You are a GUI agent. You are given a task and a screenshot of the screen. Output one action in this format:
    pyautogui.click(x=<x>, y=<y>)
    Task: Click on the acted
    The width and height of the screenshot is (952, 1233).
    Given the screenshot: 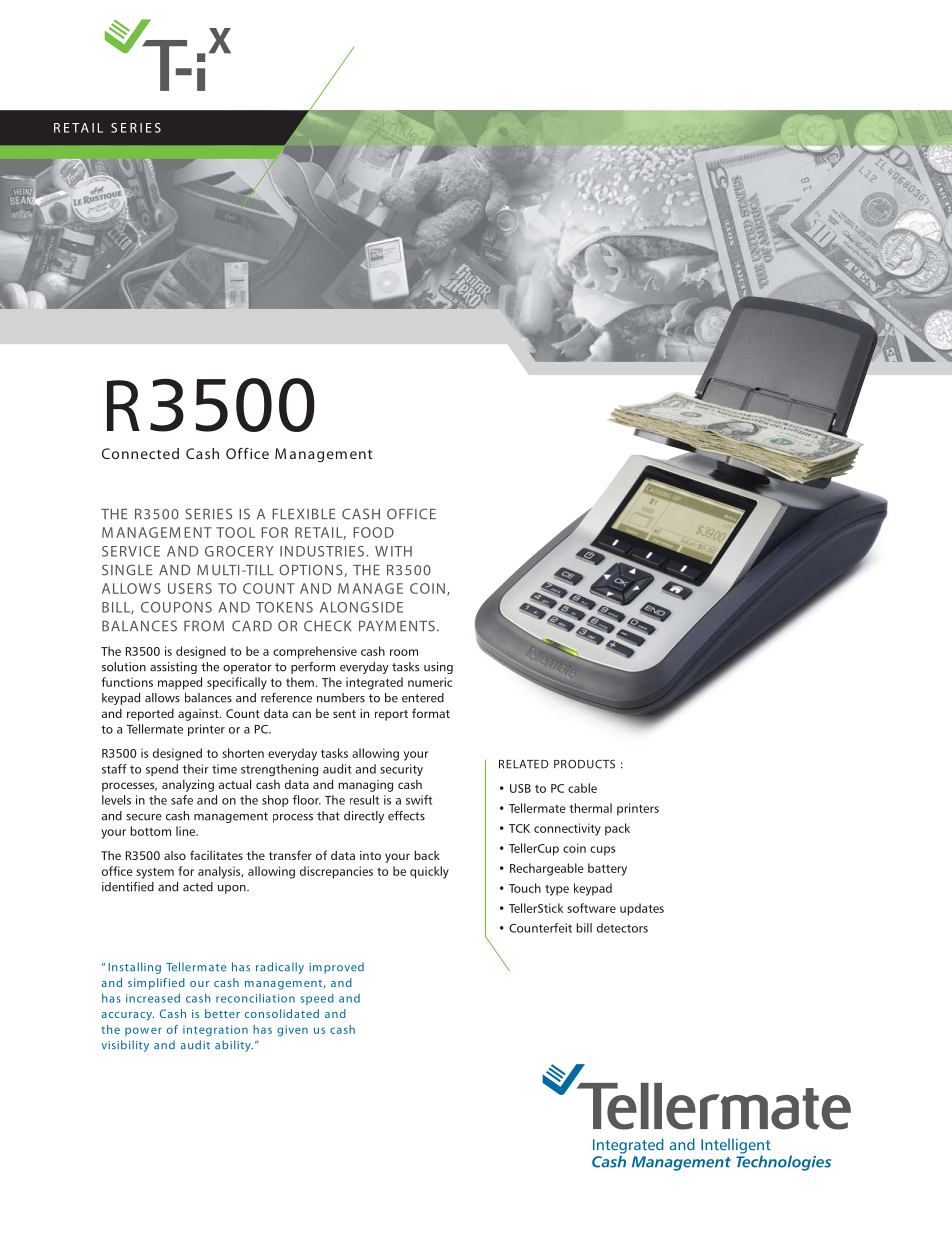 What is the action you would take?
    pyautogui.click(x=198, y=887)
